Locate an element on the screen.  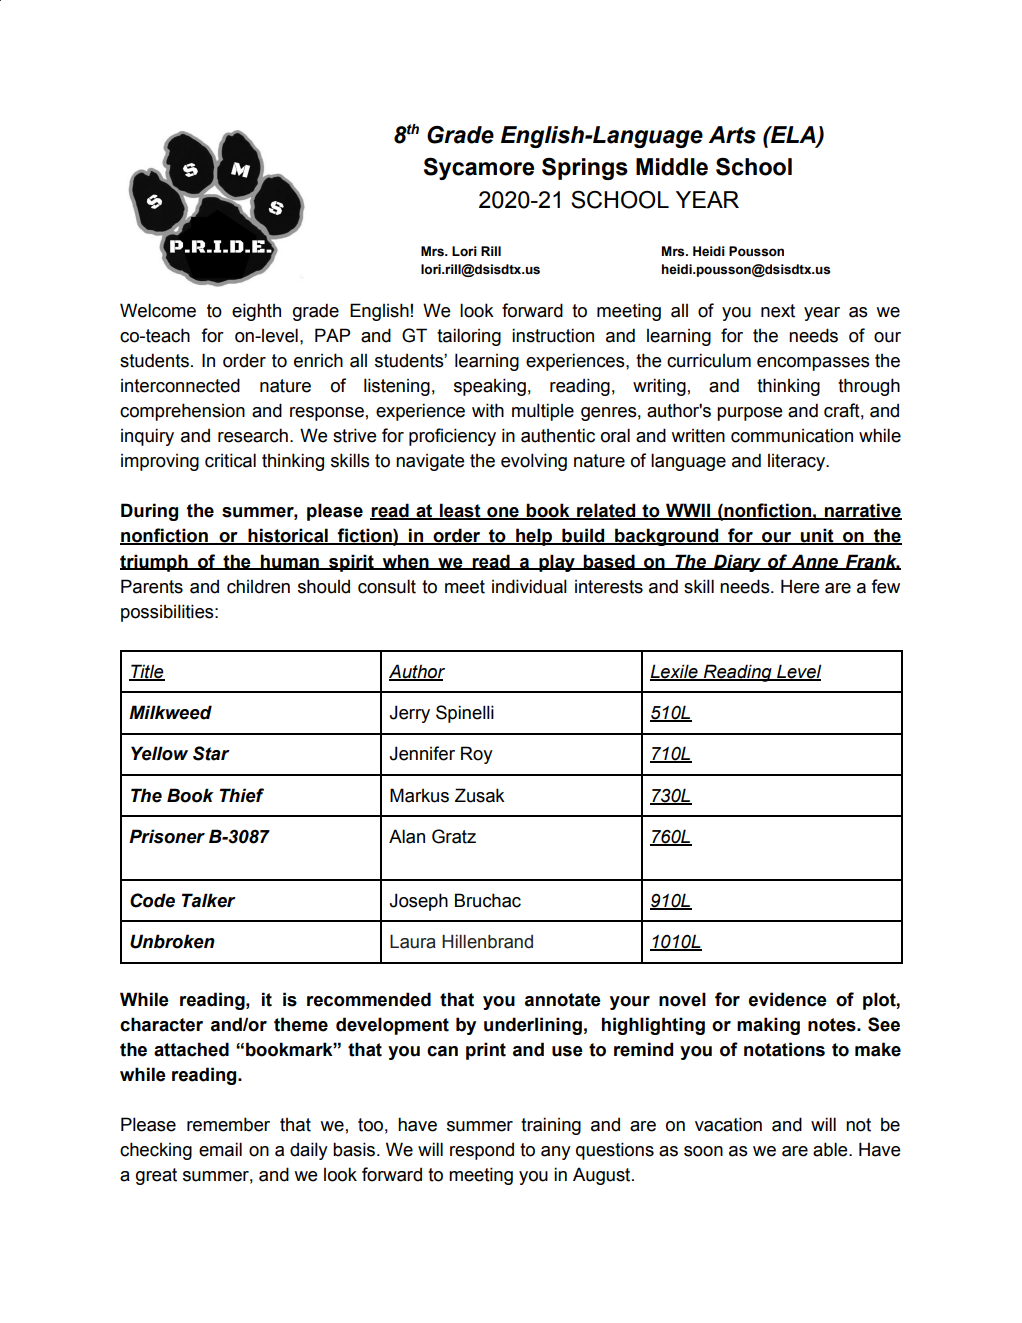
communication is located at coordinates (792, 435).
